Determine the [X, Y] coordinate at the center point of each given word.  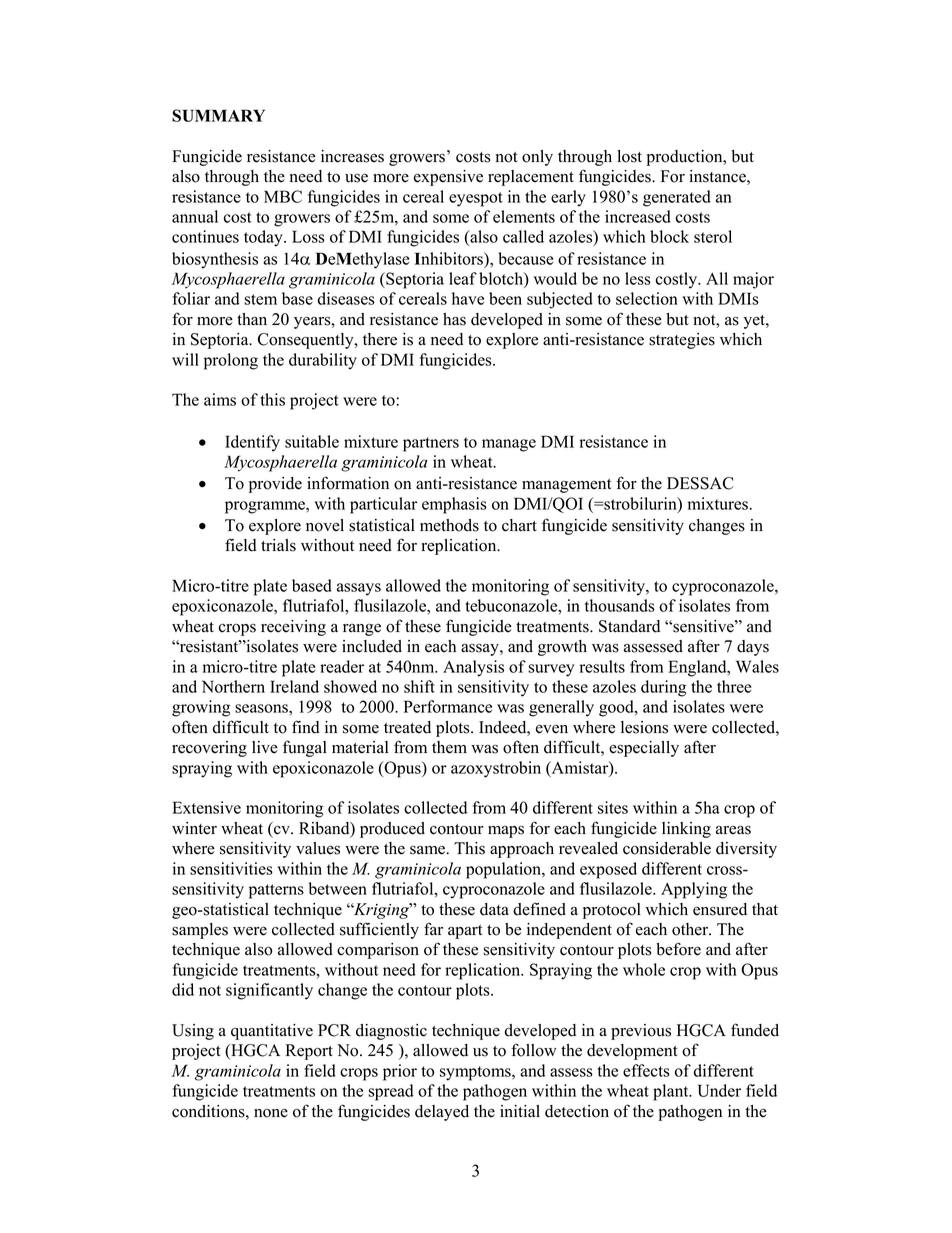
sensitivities [231, 868]
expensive [448, 178]
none [271, 1113]
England [698, 668]
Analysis [473, 668]
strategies [682, 341]
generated [677, 198]
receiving [293, 628]
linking [686, 830]
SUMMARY [218, 115]
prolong [231, 361]
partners [431, 444]
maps [506, 832]
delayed [442, 1113]
